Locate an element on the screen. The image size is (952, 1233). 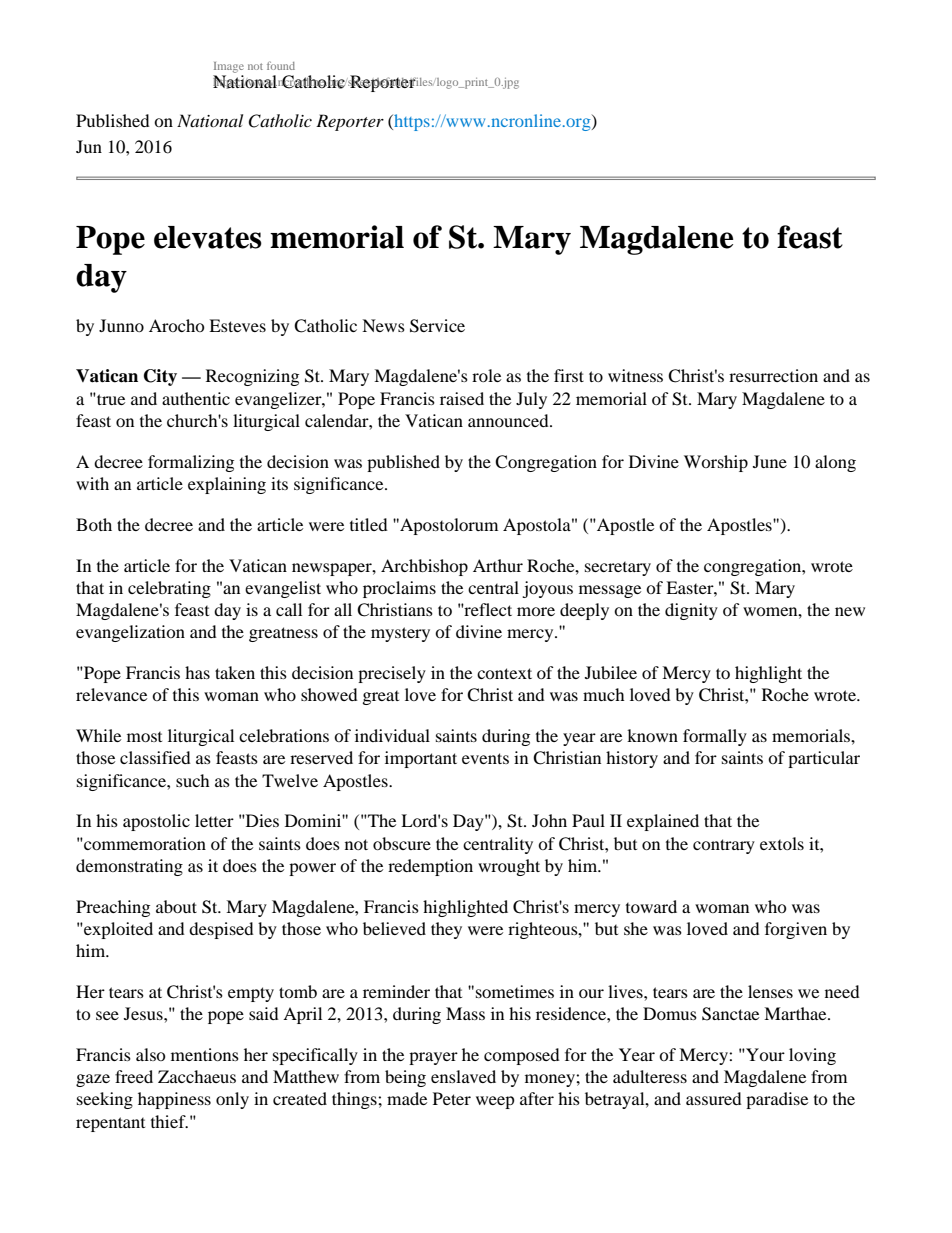
raised is located at coordinates (462, 398).
